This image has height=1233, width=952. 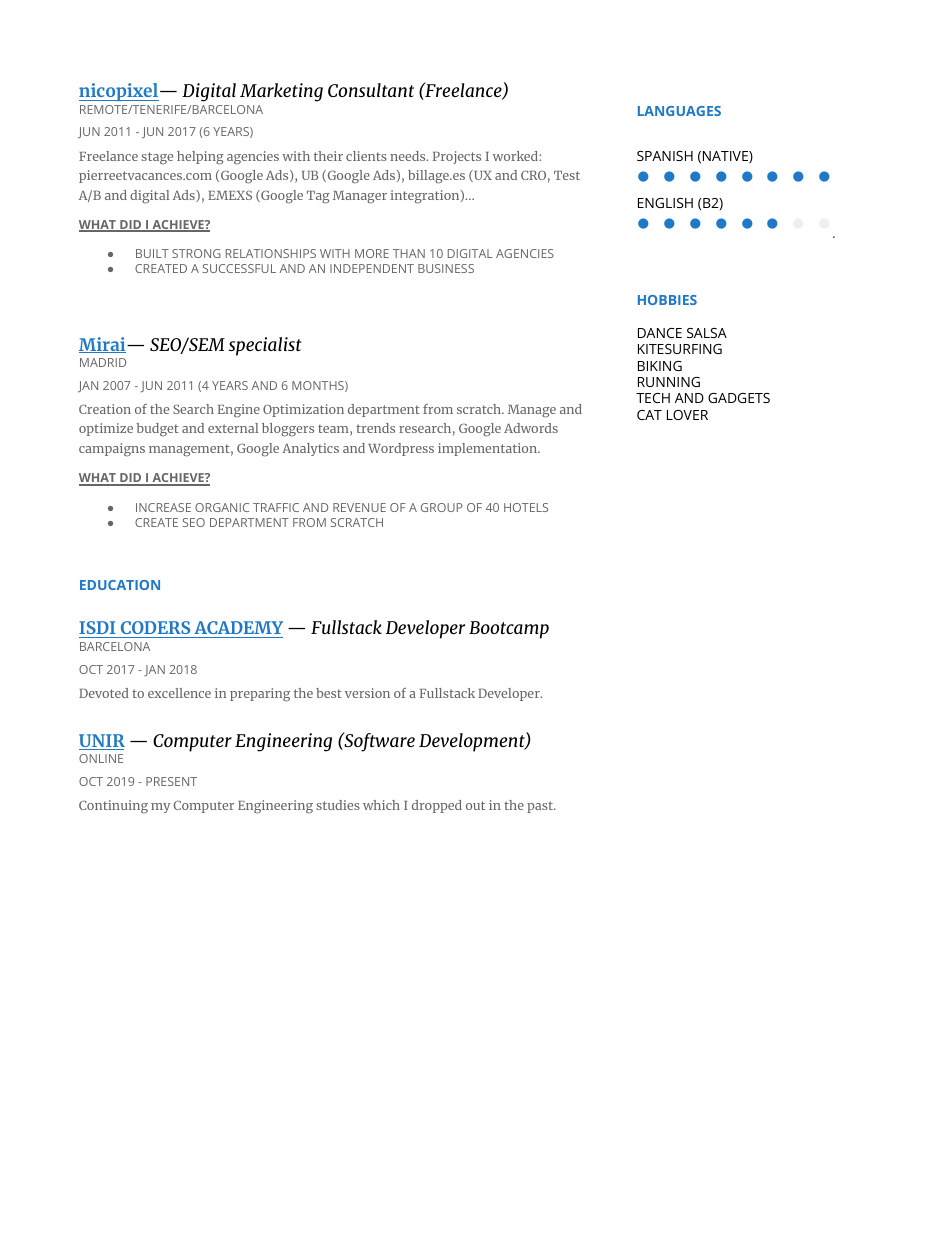 What do you see at coordinates (171, 781) in the image?
I see `PRESENT` at bounding box center [171, 781].
